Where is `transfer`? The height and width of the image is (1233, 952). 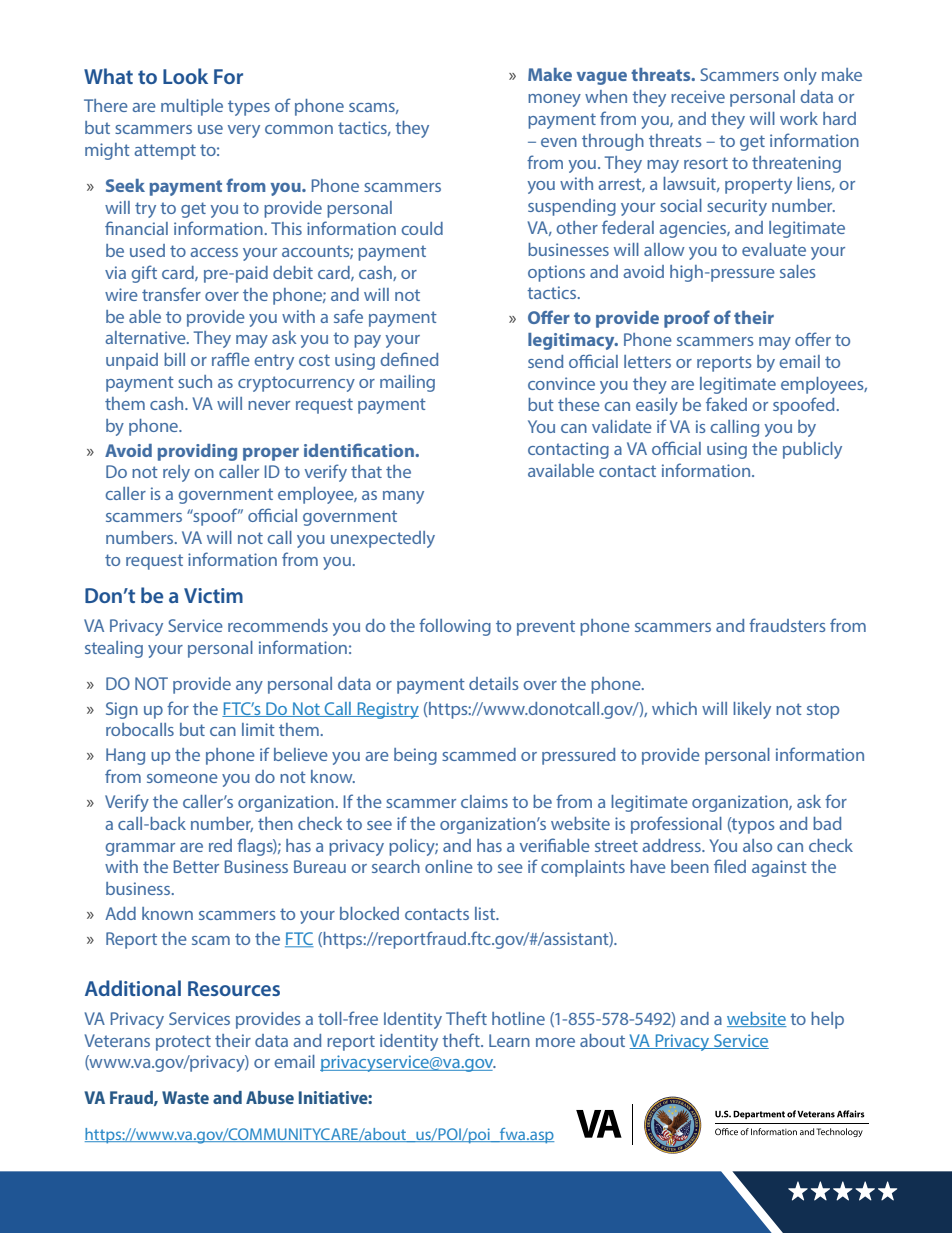
transfer is located at coordinates (171, 294).
